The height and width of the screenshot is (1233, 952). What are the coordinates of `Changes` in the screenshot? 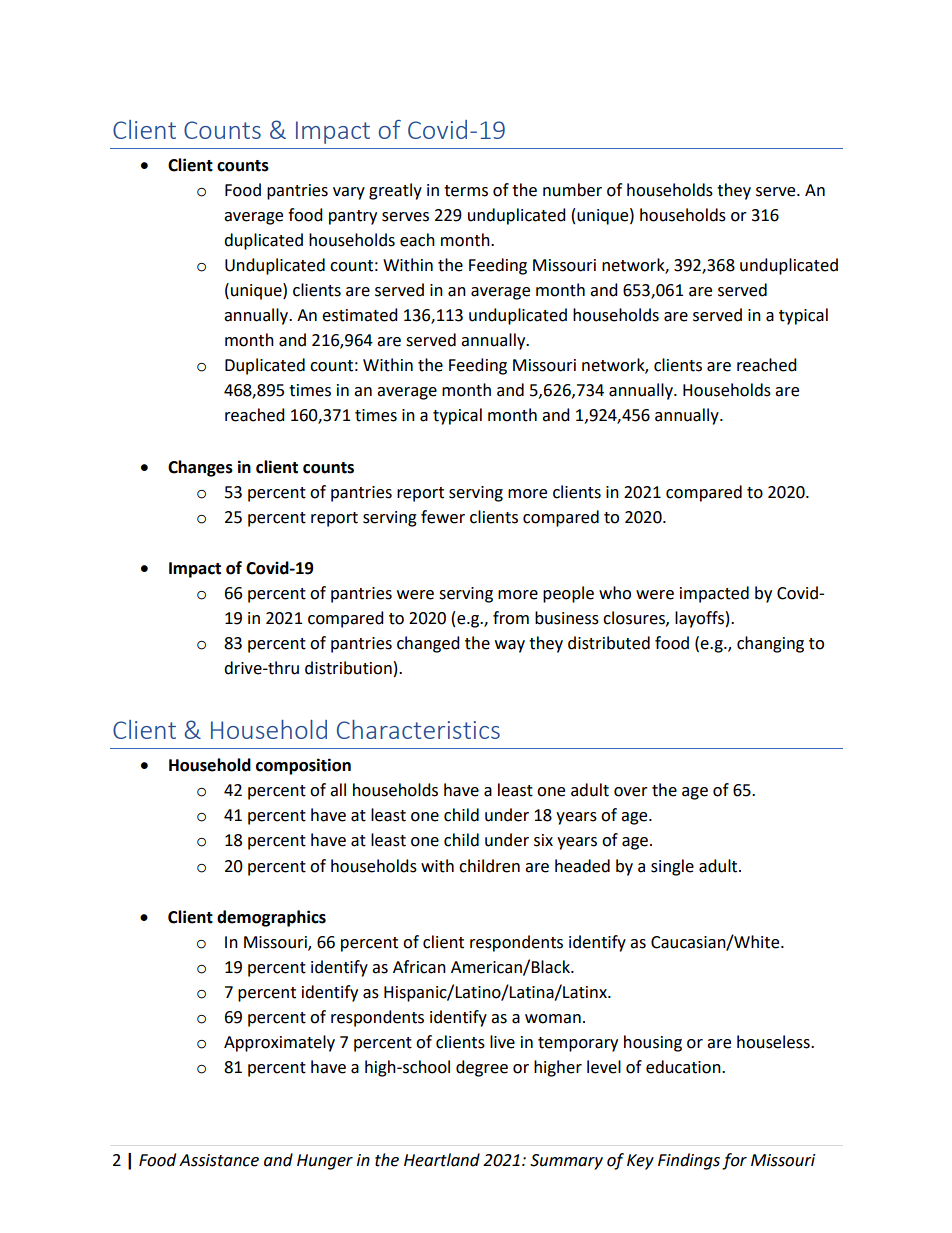 It's located at (200, 468).
